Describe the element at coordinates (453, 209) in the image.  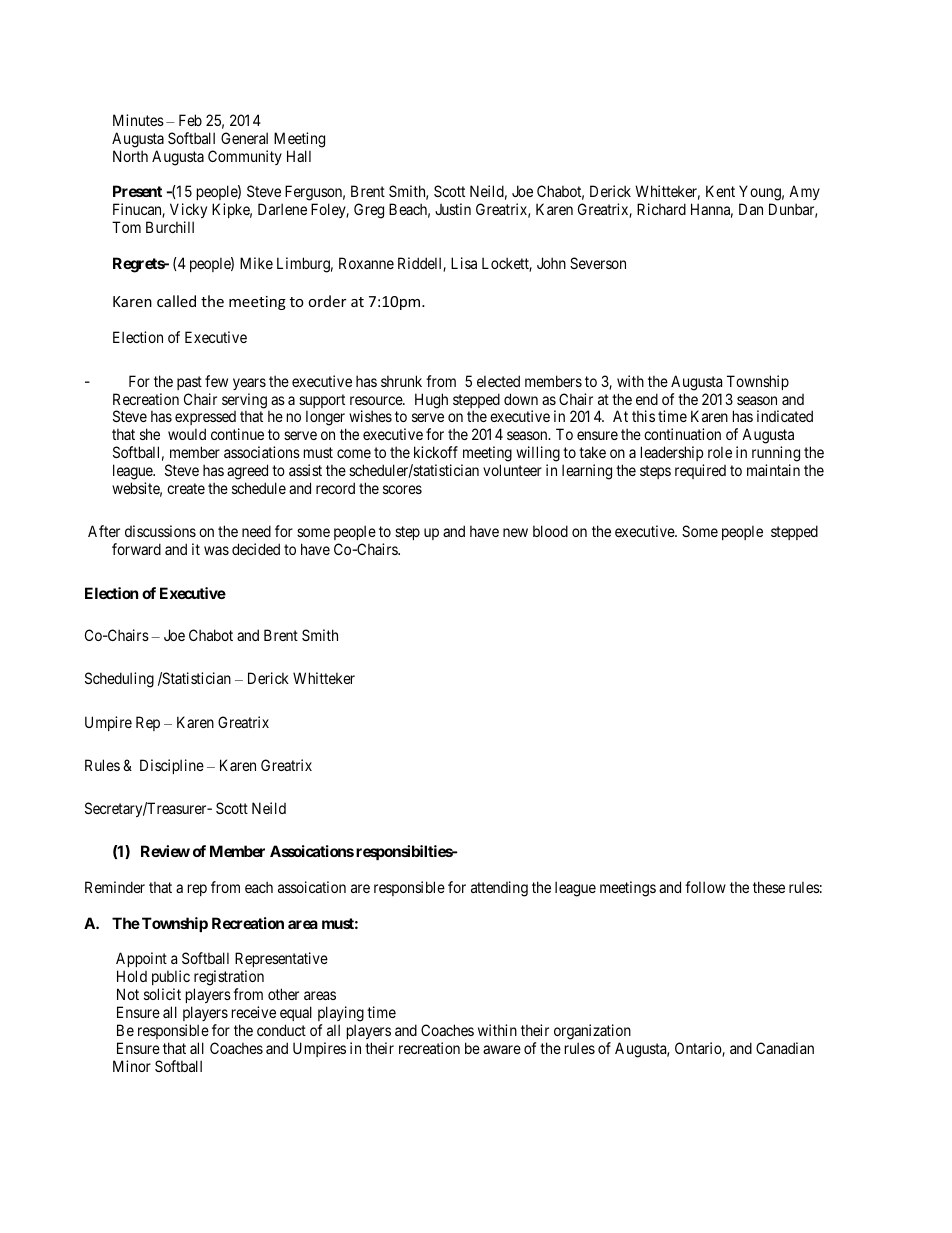
I see `Justin` at that location.
